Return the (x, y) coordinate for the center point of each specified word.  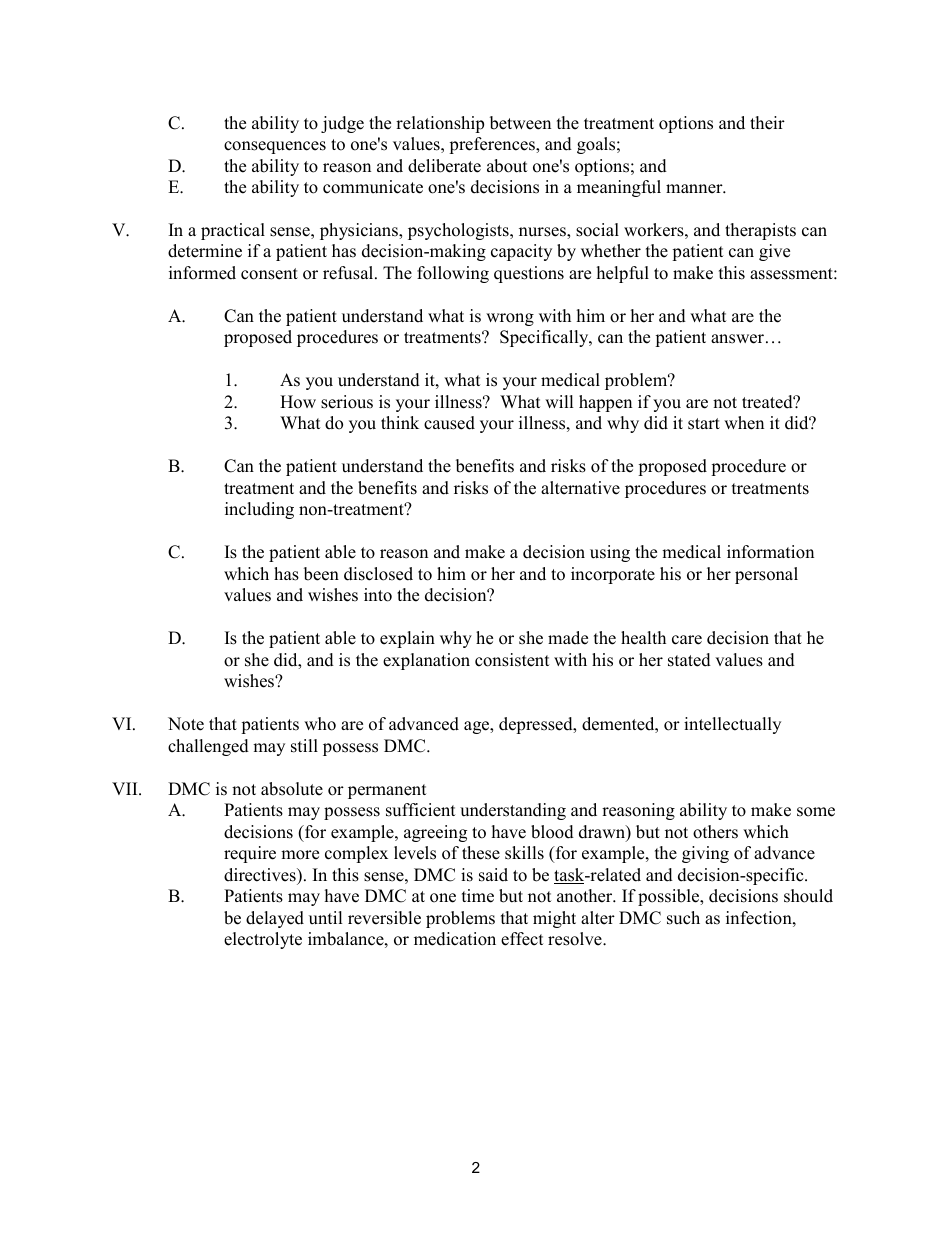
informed (202, 273)
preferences (493, 145)
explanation (426, 661)
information (770, 552)
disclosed (378, 574)
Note (186, 724)
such (683, 918)
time (478, 896)
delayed (275, 919)
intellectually (732, 725)
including (259, 510)
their (767, 123)
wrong (510, 319)
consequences (275, 147)
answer (737, 339)
